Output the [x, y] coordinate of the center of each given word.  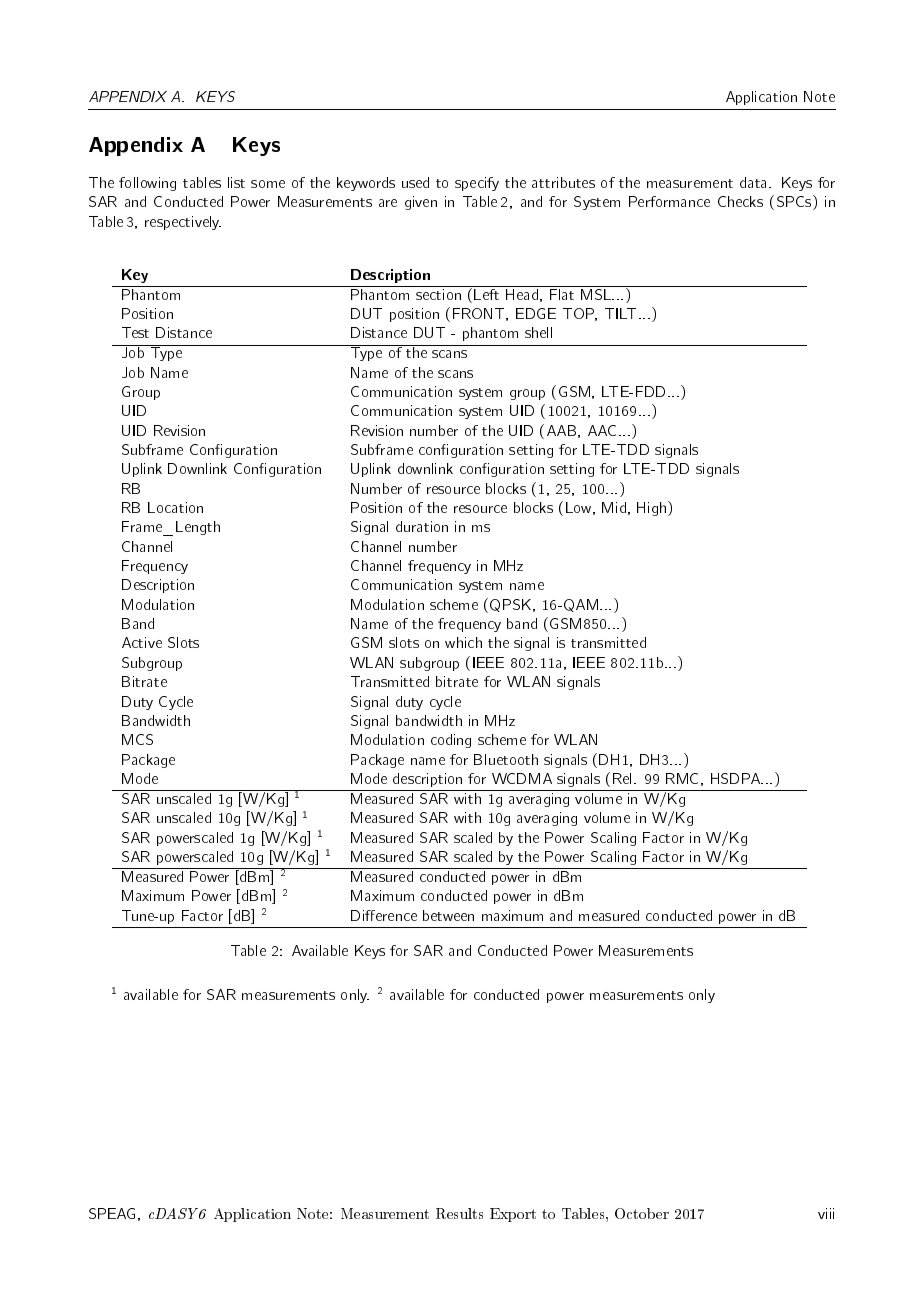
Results [459, 1213]
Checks [740, 201]
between [448, 915]
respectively [183, 223]
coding [451, 741]
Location [175, 507]
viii [826, 1213]
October [642, 1213]
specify [477, 184]
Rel [624, 778]
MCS [137, 739]
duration [422, 526]
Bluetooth [506, 759]
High [653, 508]
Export [513, 1215]
